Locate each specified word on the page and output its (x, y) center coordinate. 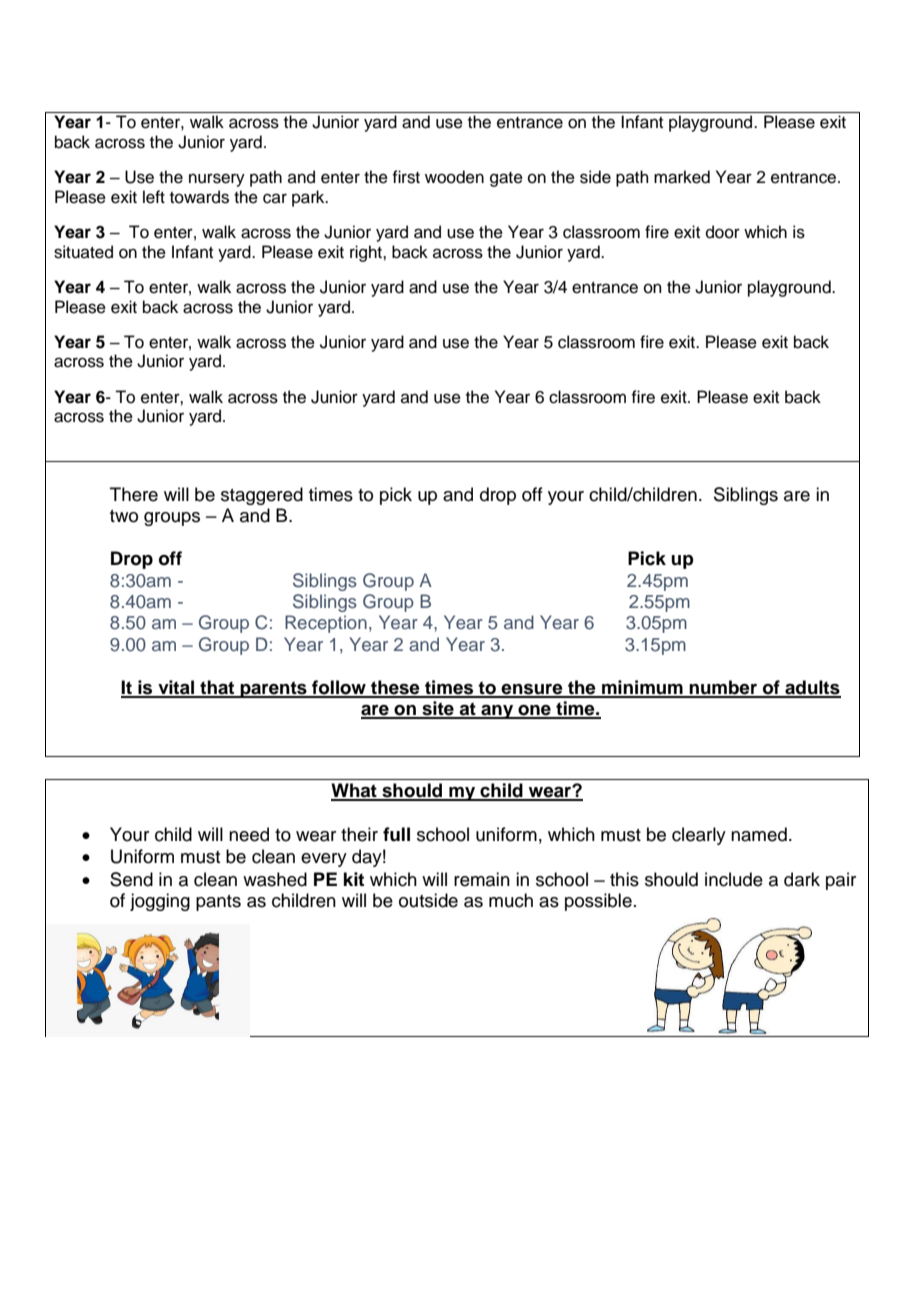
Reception (326, 624)
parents (274, 689)
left (154, 197)
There (134, 494)
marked (682, 177)
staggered (262, 496)
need (249, 834)
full (396, 834)
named (759, 834)
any (497, 712)
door (723, 232)
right (367, 253)
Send (131, 879)
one (534, 711)
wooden (454, 177)
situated (83, 252)
